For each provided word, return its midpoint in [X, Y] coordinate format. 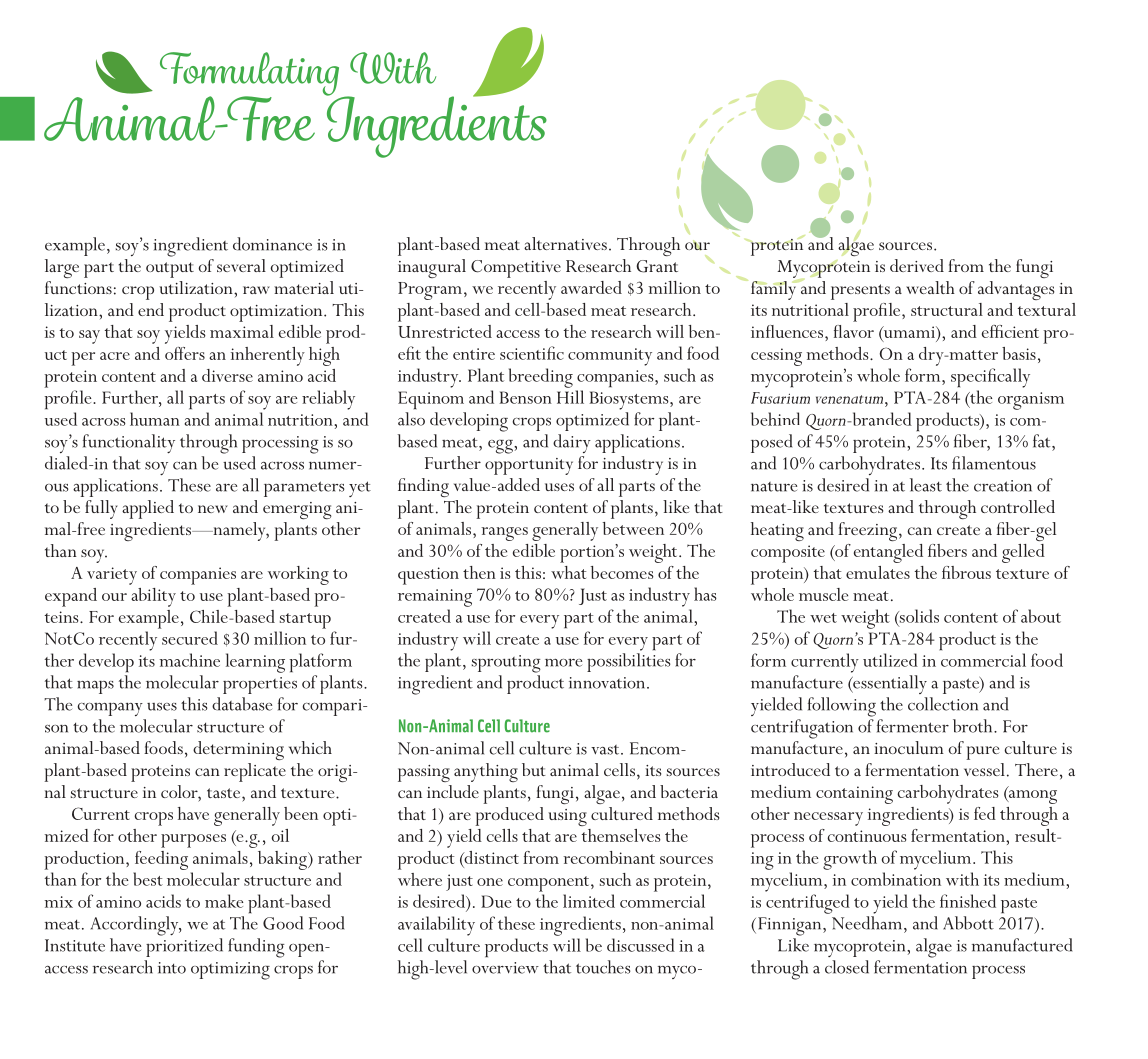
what [568, 572]
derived [917, 265]
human [155, 419]
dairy [572, 443]
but [534, 769]
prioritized [184, 947]
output [170, 270]
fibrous [966, 572]
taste [225, 793]
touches [603, 967]
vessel [984, 769]
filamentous [994, 463]
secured [190, 638]
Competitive [516, 269]
